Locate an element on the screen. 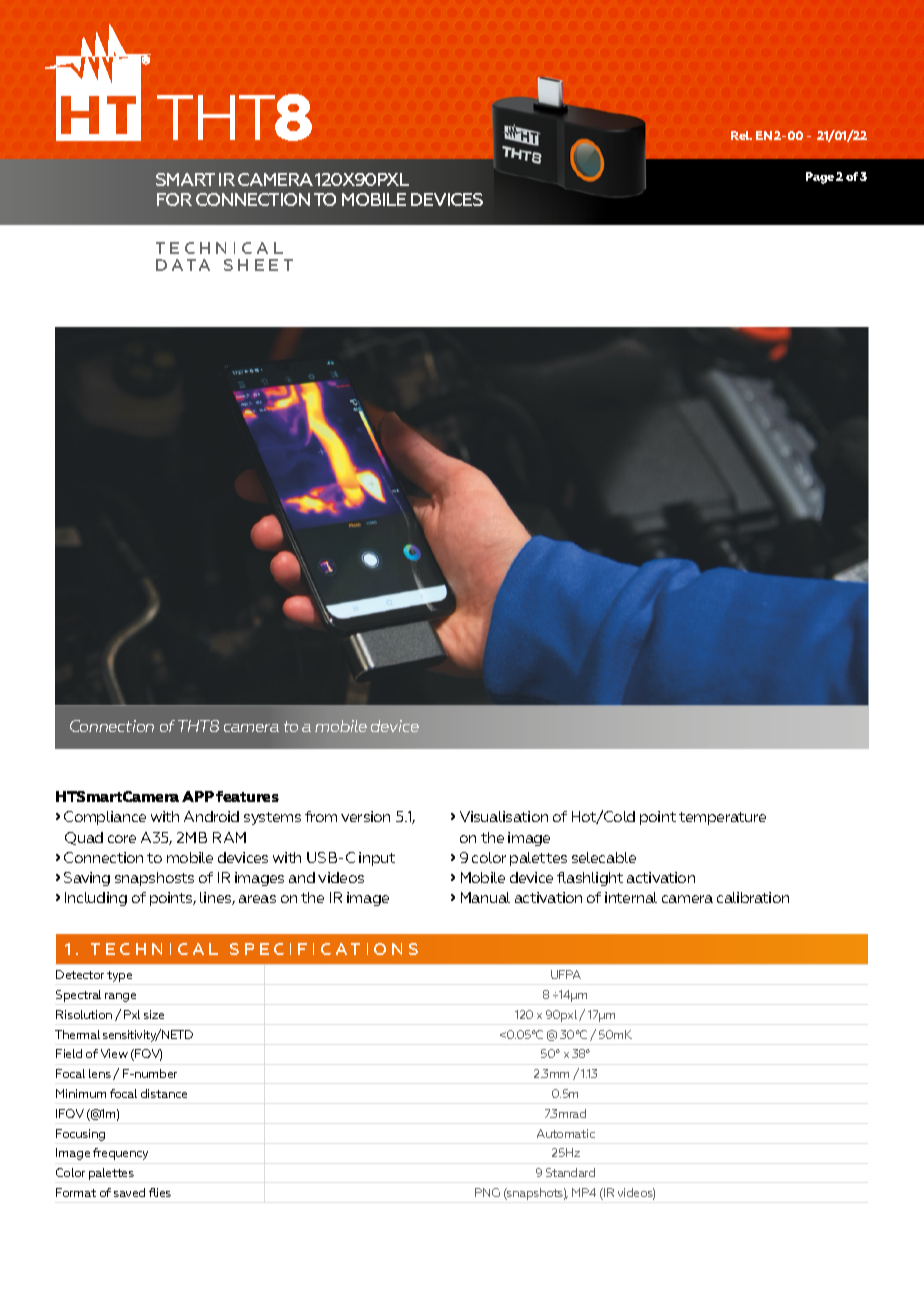  APP is located at coordinates (198, 796).
